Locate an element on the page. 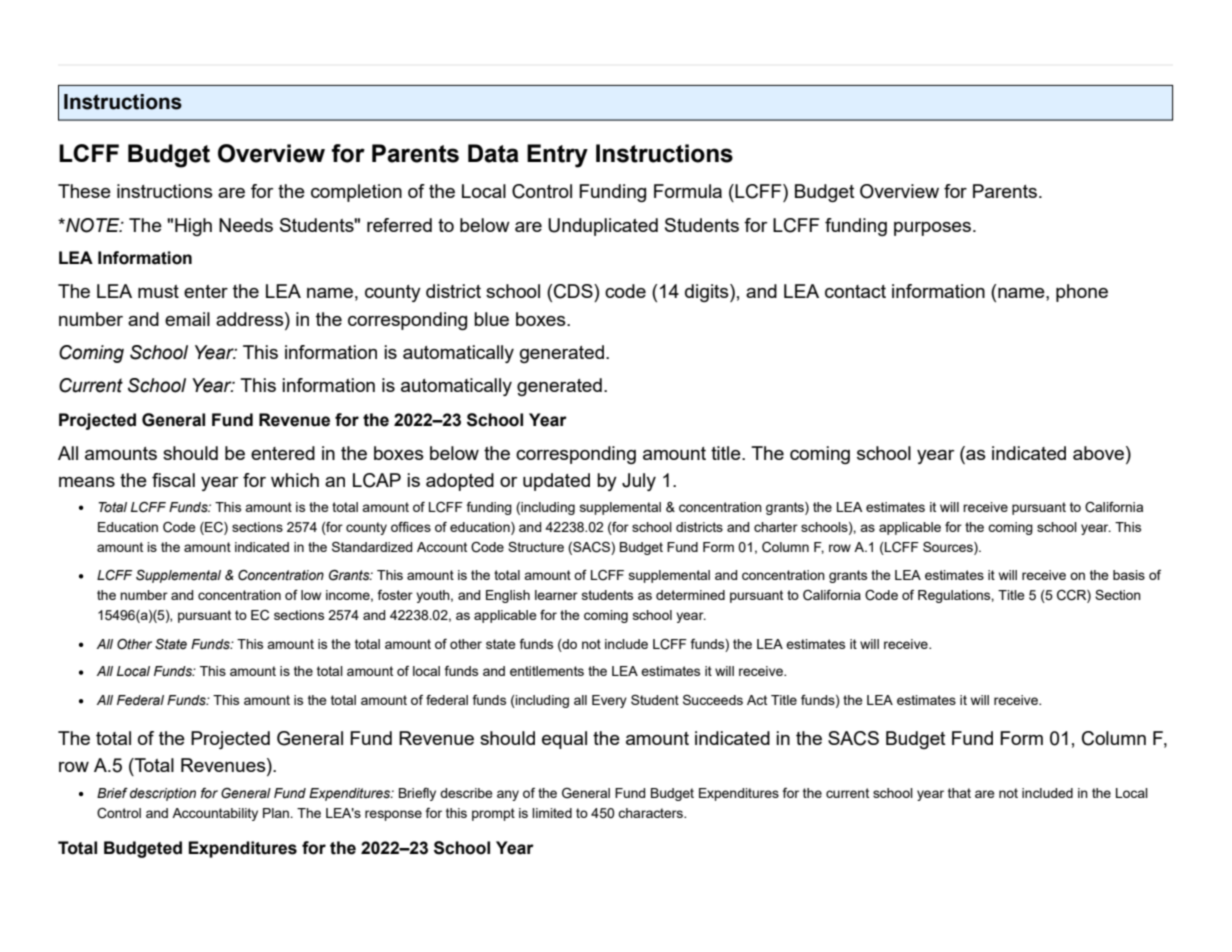  Entry is located at coordinates (557, 156).
